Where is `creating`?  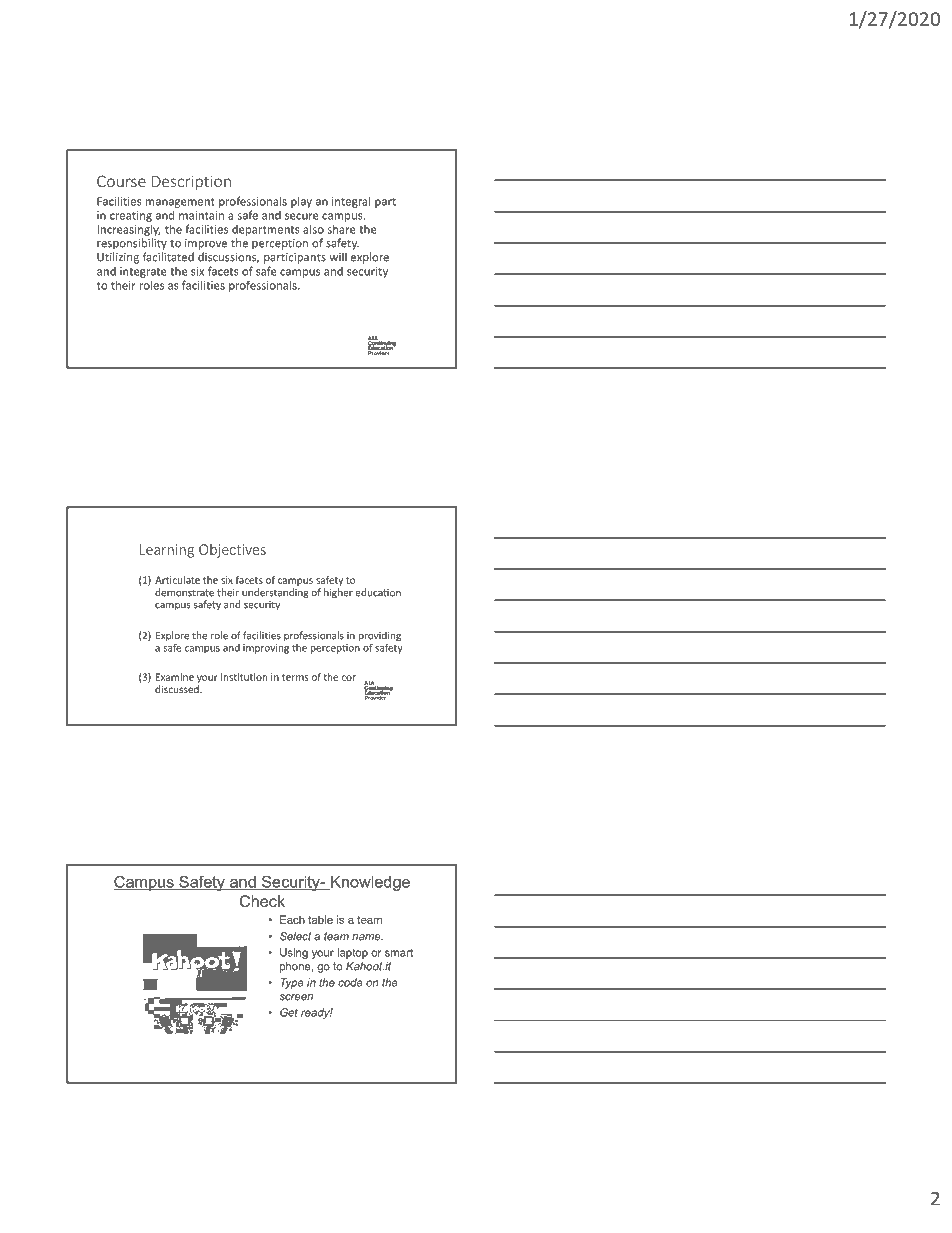
creating is located at coordinates (131, 216).
